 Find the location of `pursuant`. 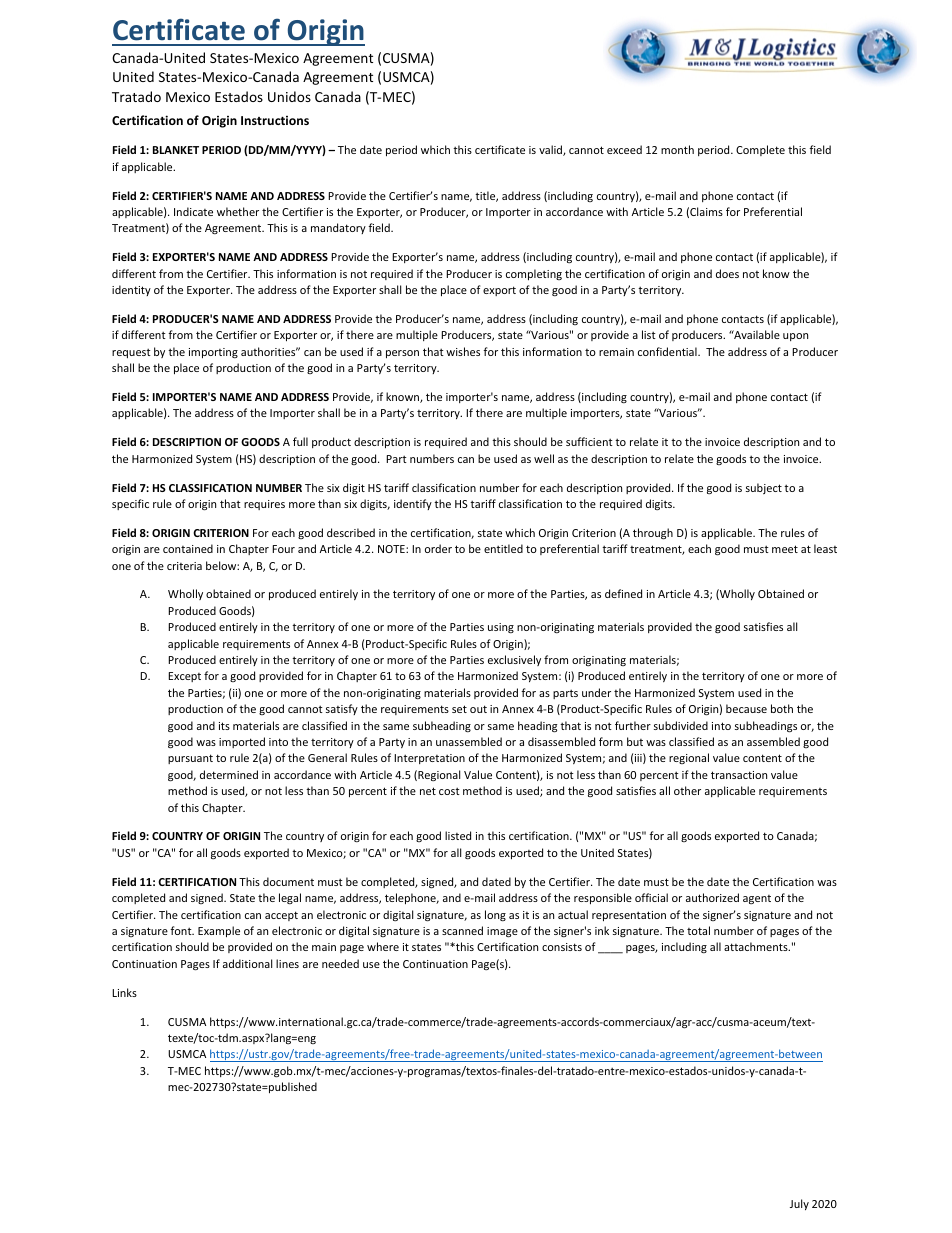

pursuant is located at coordinates (190, 759).
